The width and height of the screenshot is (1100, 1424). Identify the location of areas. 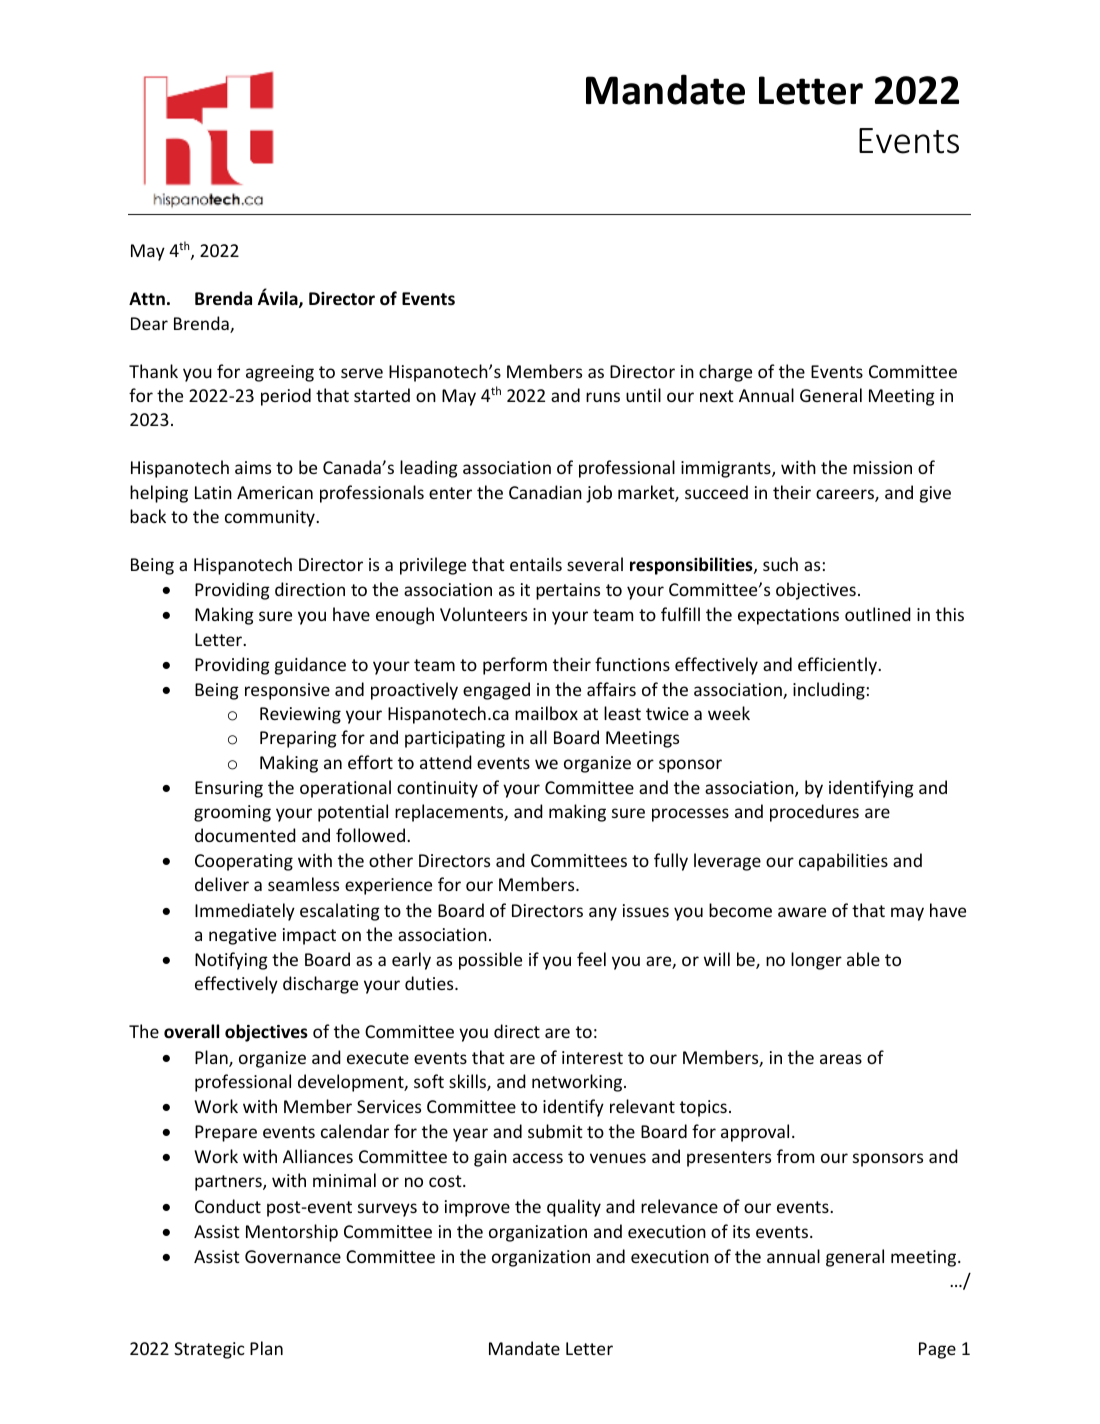
(841, 1059).
